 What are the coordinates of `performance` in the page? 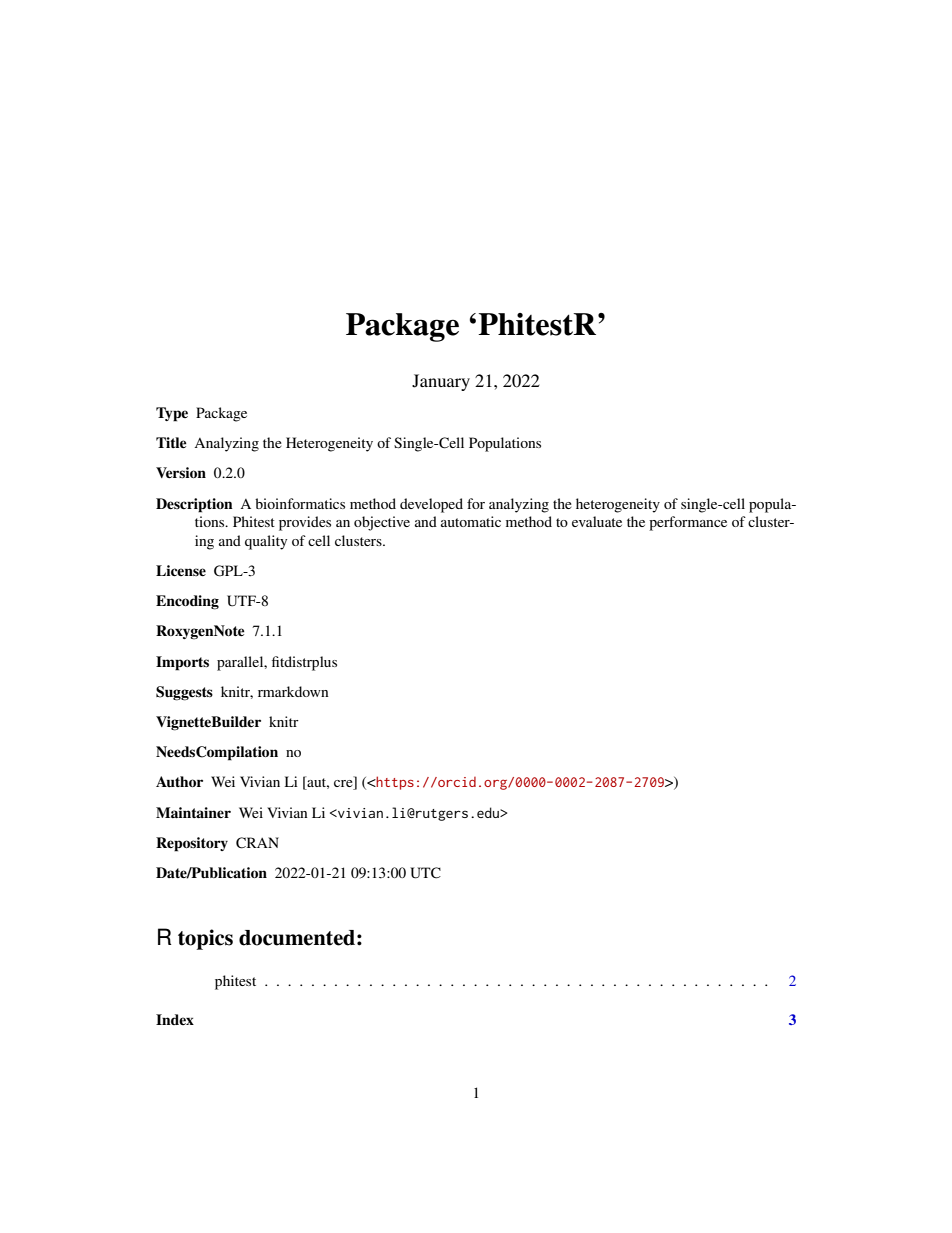 It's located at (688, 523).
